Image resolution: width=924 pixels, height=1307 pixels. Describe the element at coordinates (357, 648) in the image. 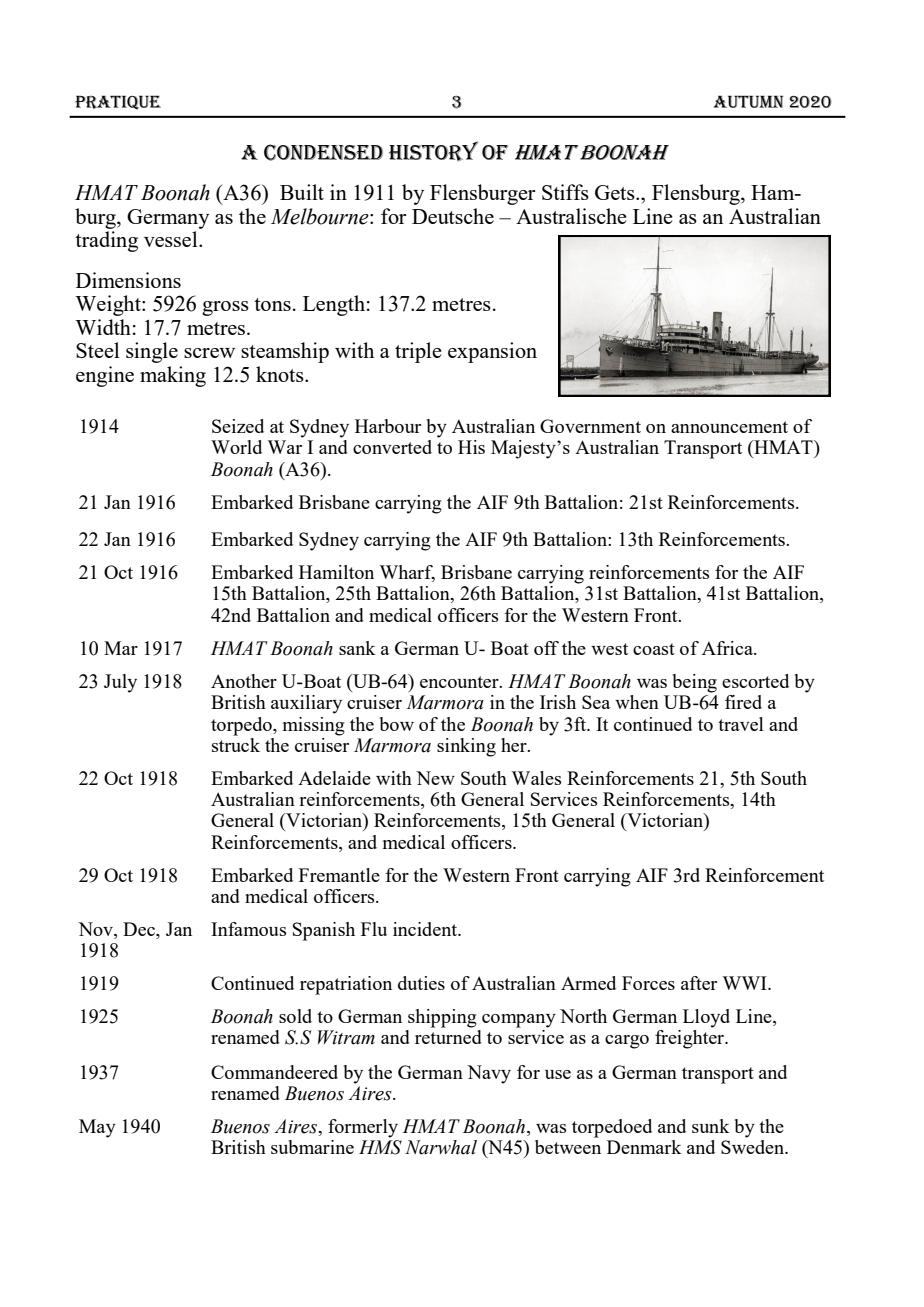

I see `sank` at that location.
